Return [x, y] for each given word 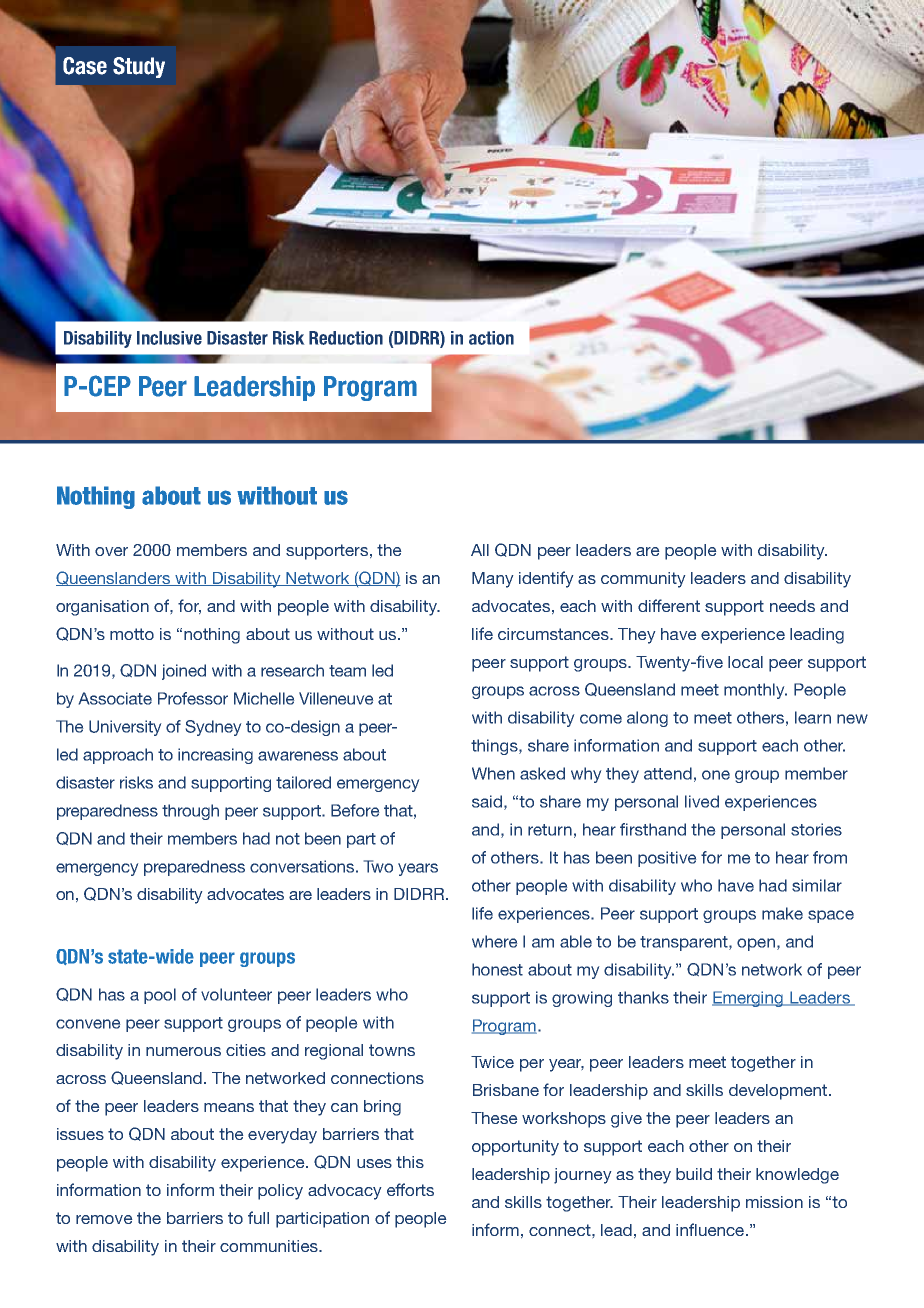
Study [139, 67]
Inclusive [169, 338]
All [480, 550]
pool [160, 996]
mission [774, 1202]
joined [184, 672]
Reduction [346, 338]
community [643, 580]
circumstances [554, 634]
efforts [410, 1189]
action [491, 338]
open [756, 944]
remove [104, 1219]
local [745, 662]
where [494, 941]
